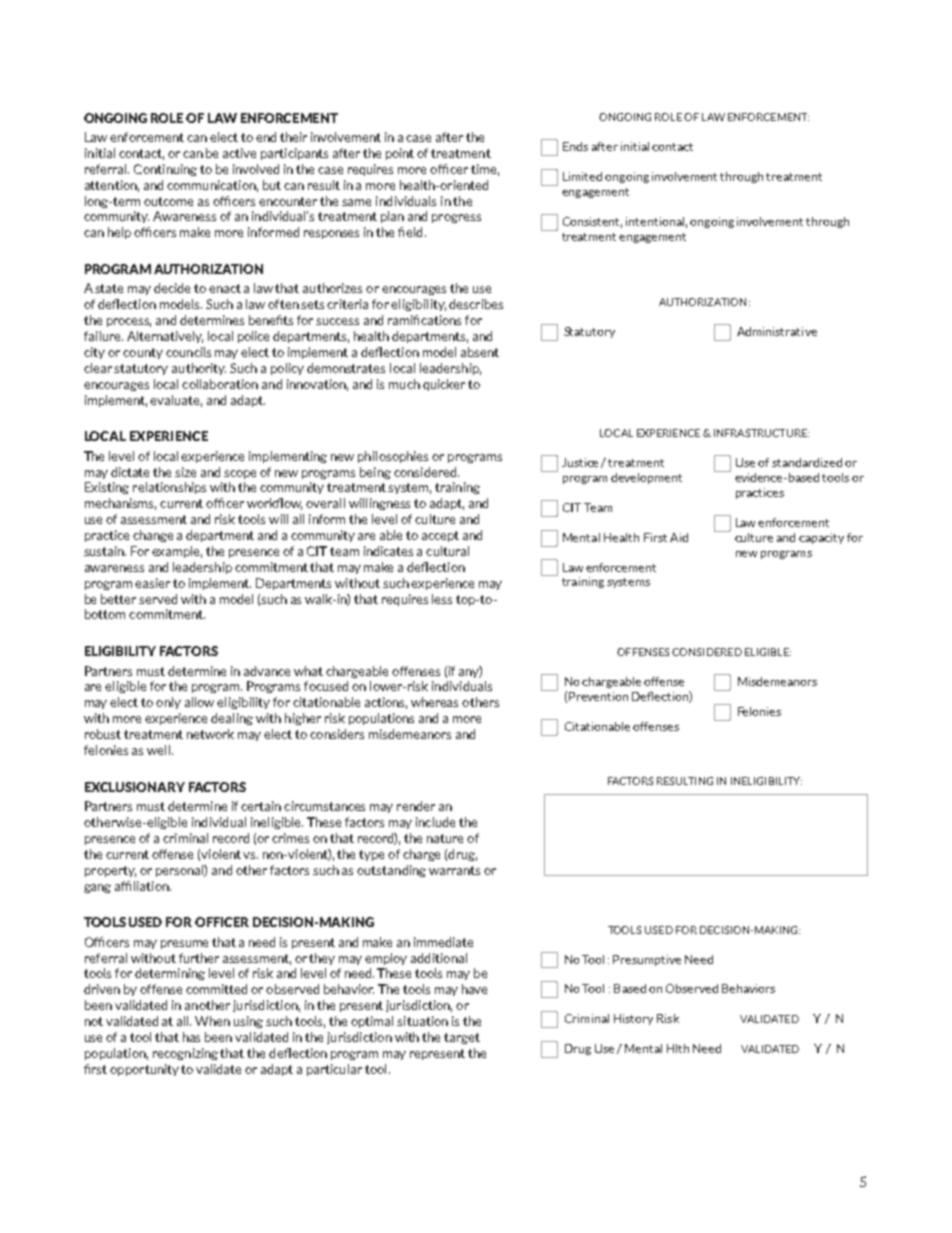 This page has height=1233, width=952. I want to click on has, so click(191, 1037).
